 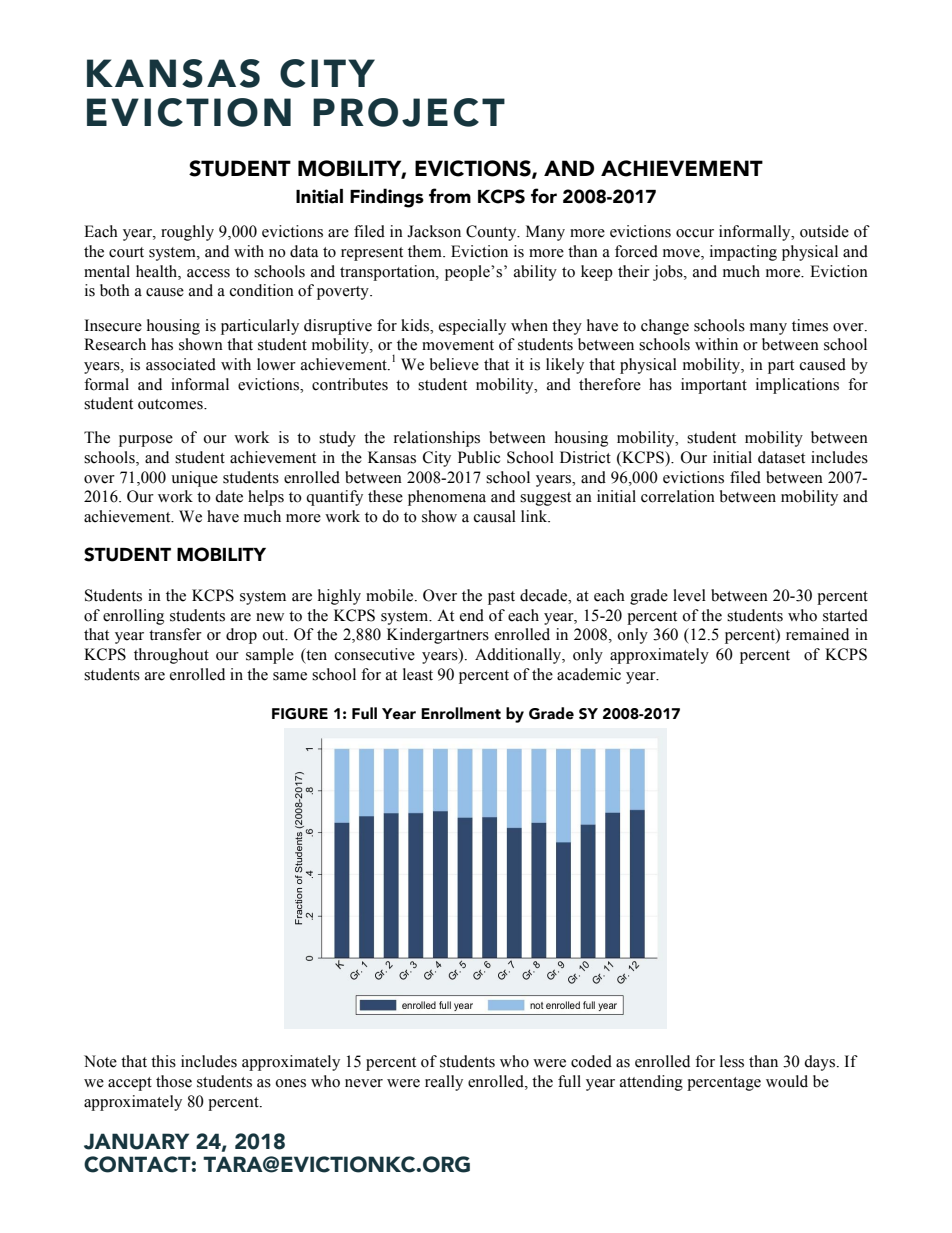 I want to click on roughly, so click(x=187, y=233).
